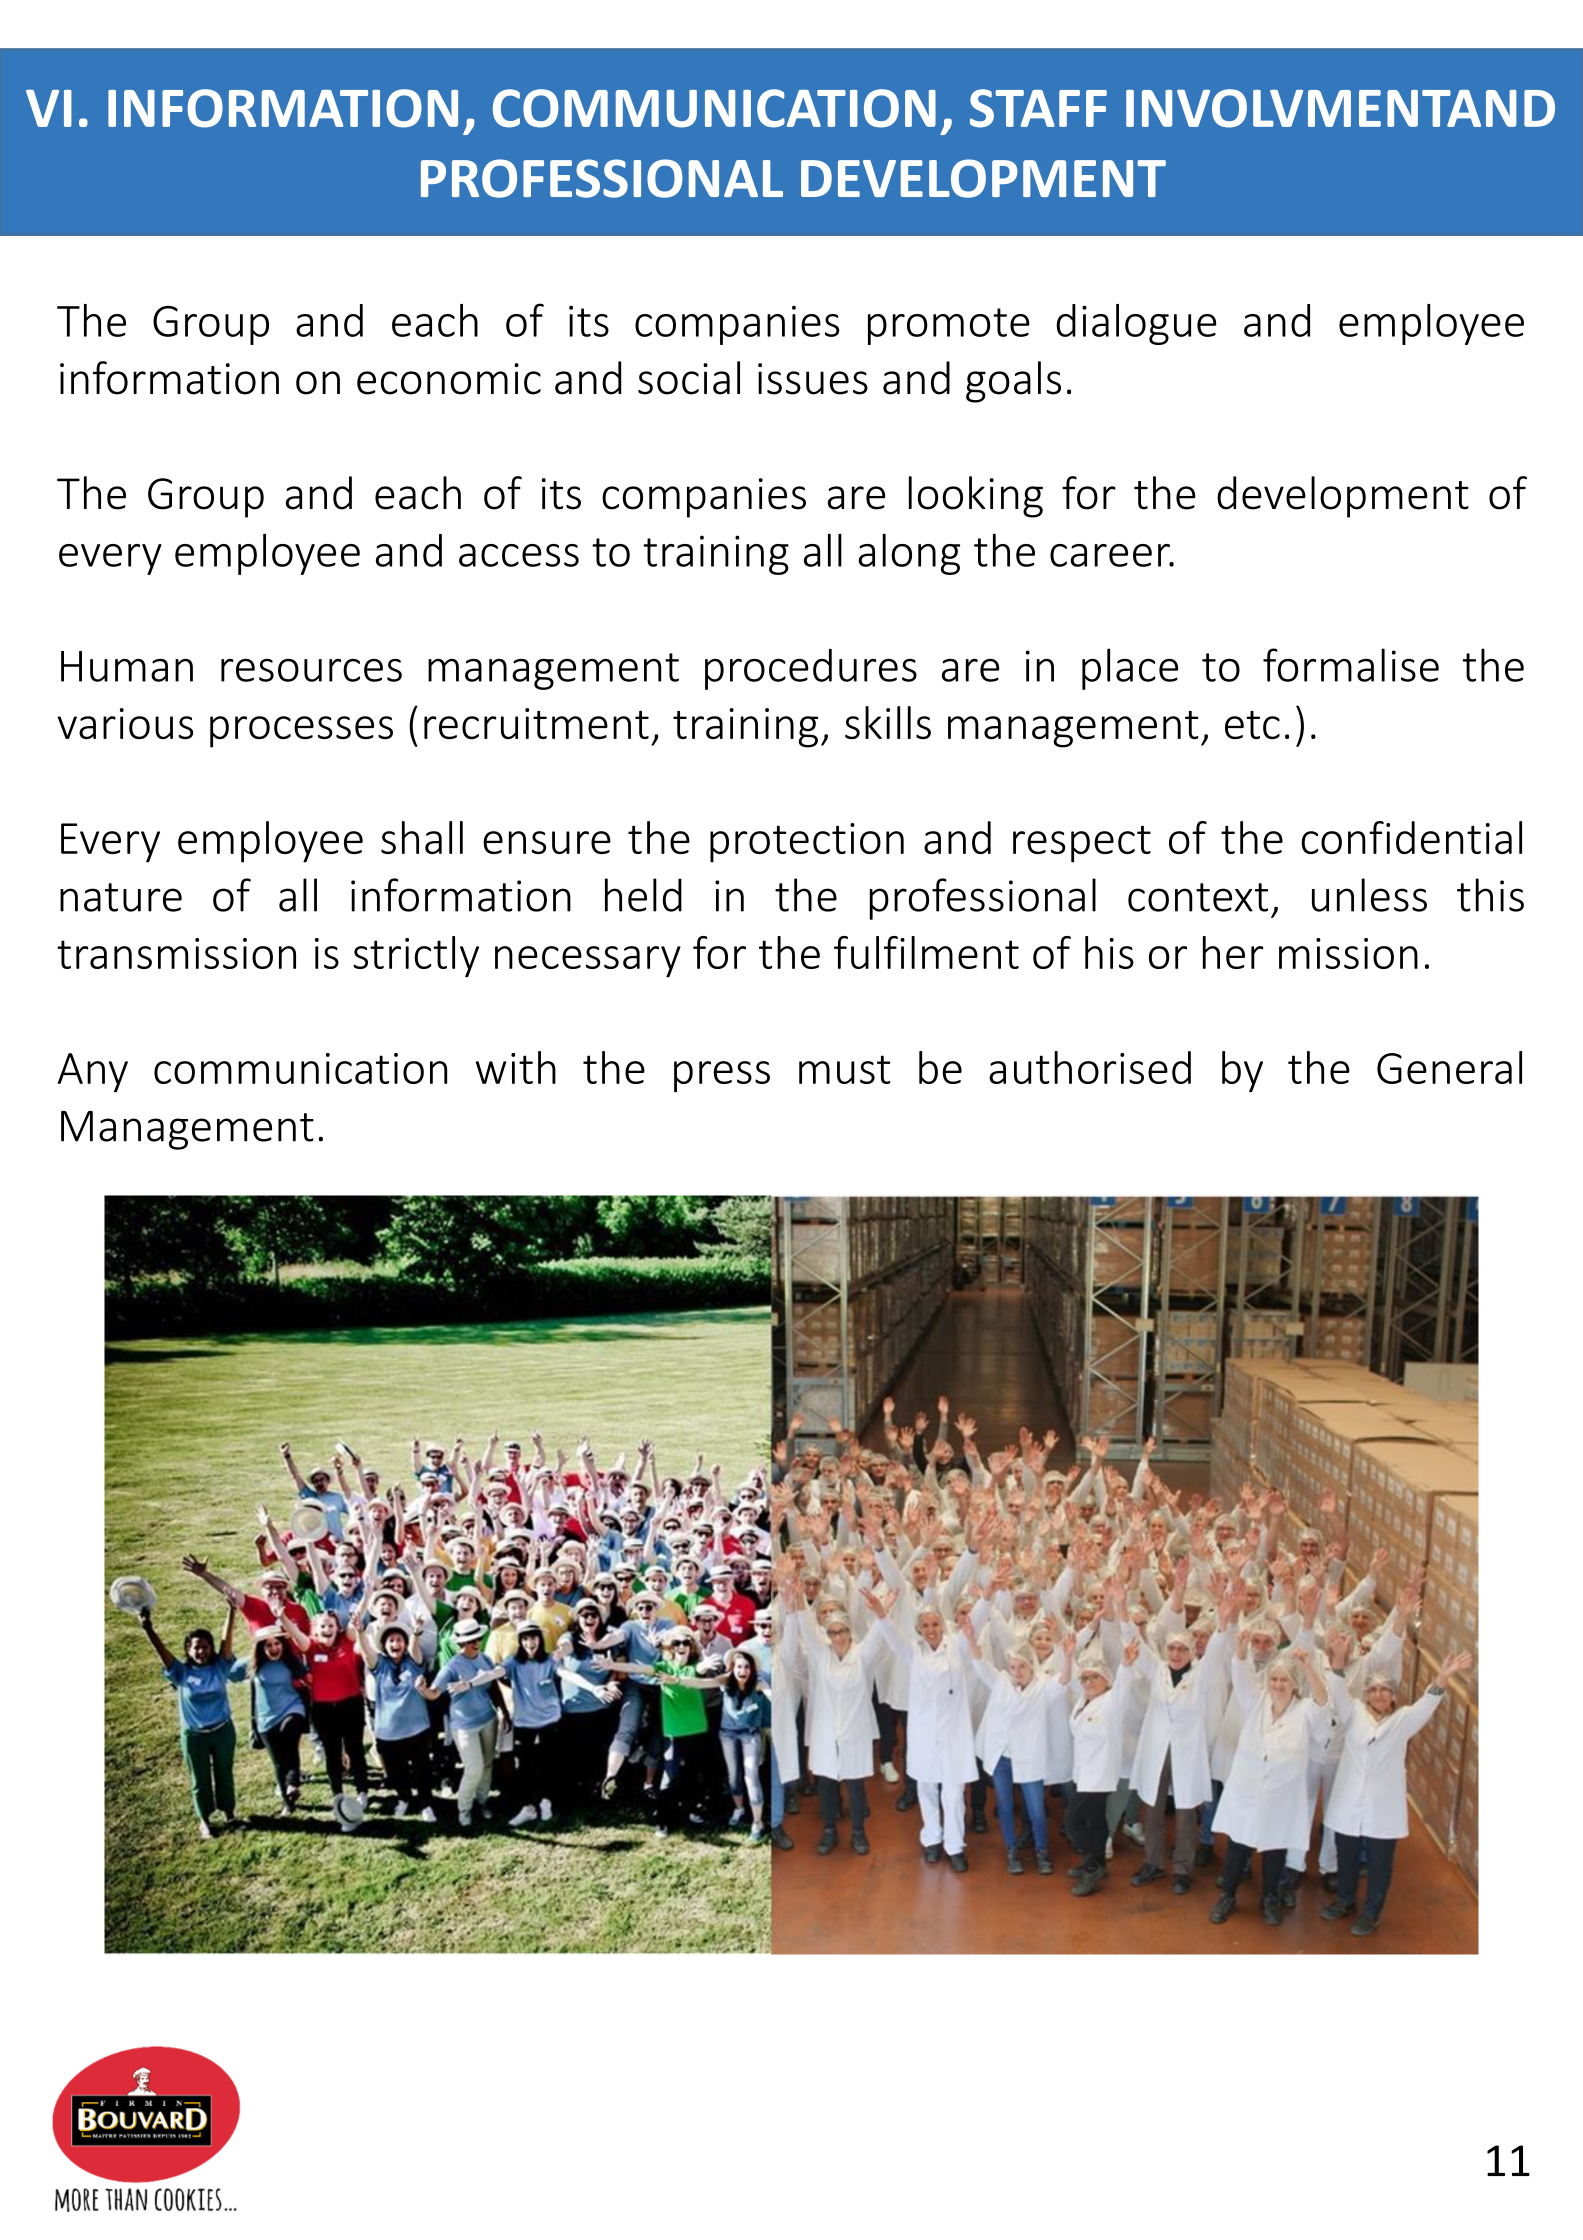 The height and width of the image is (2240, 1583). I want to click on resources, so click(311, 670).
